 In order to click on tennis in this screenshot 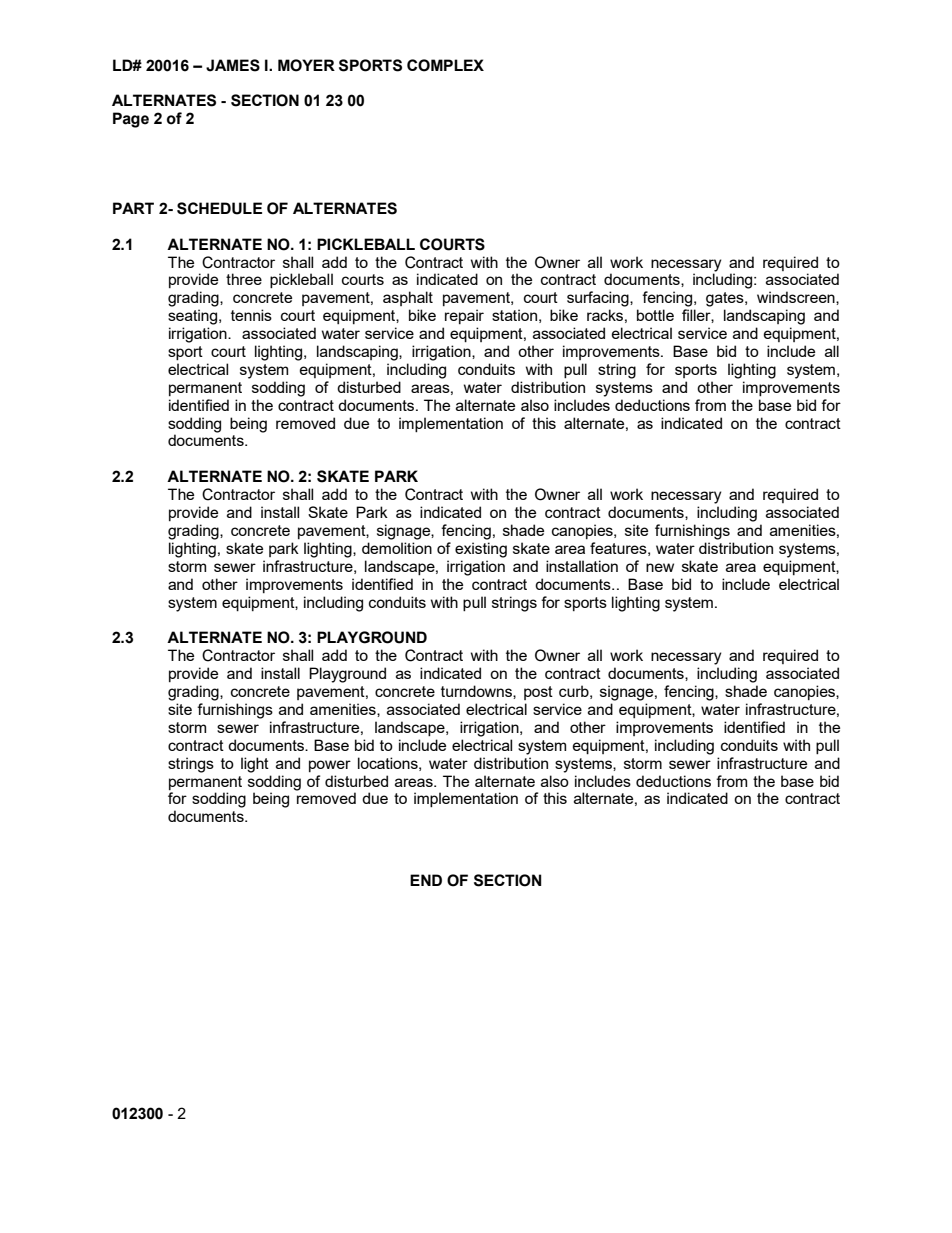, I will do `click(251, 315)`.
